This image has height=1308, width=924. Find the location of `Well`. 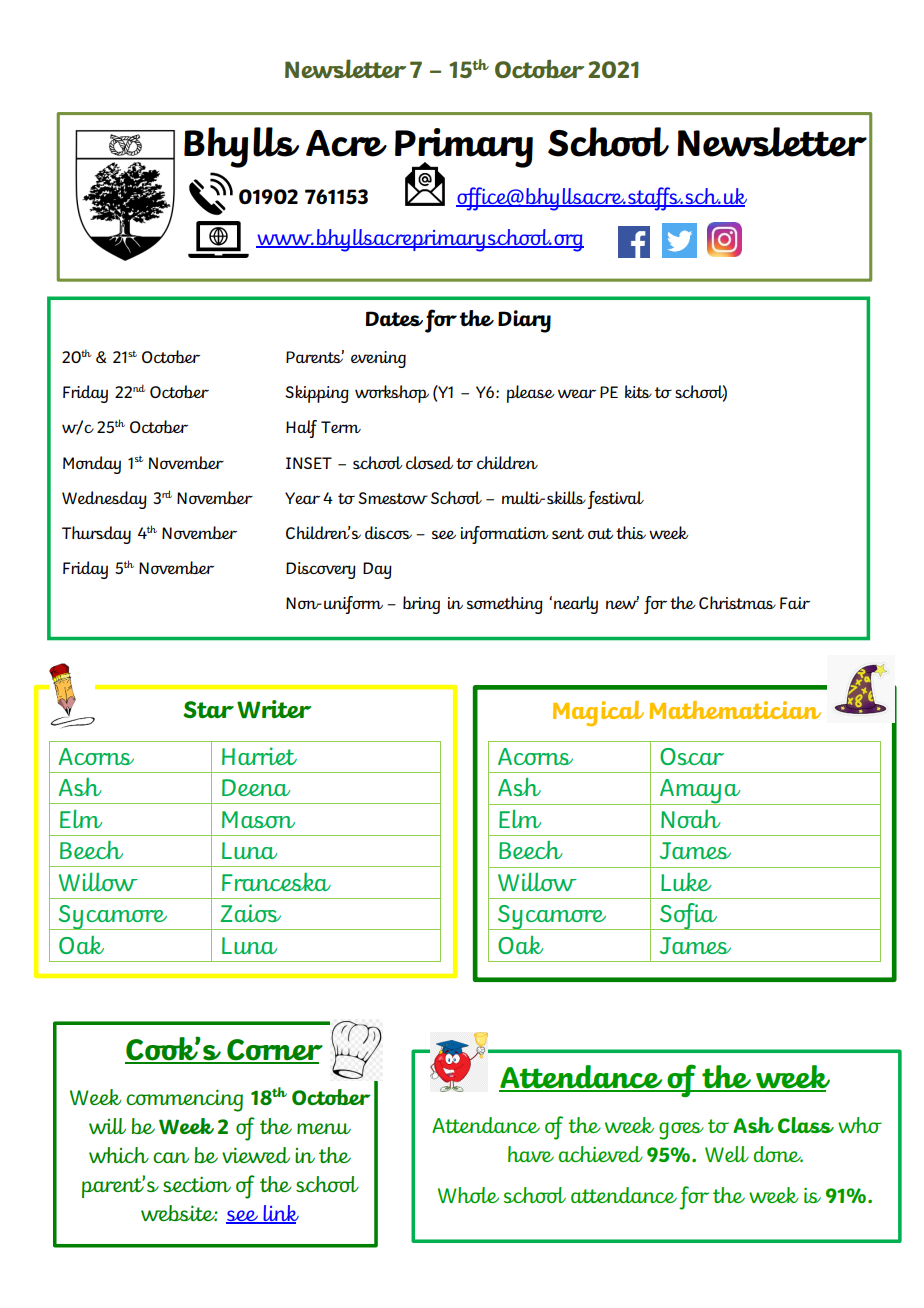

Well is located at coordinates (727, 1154).
